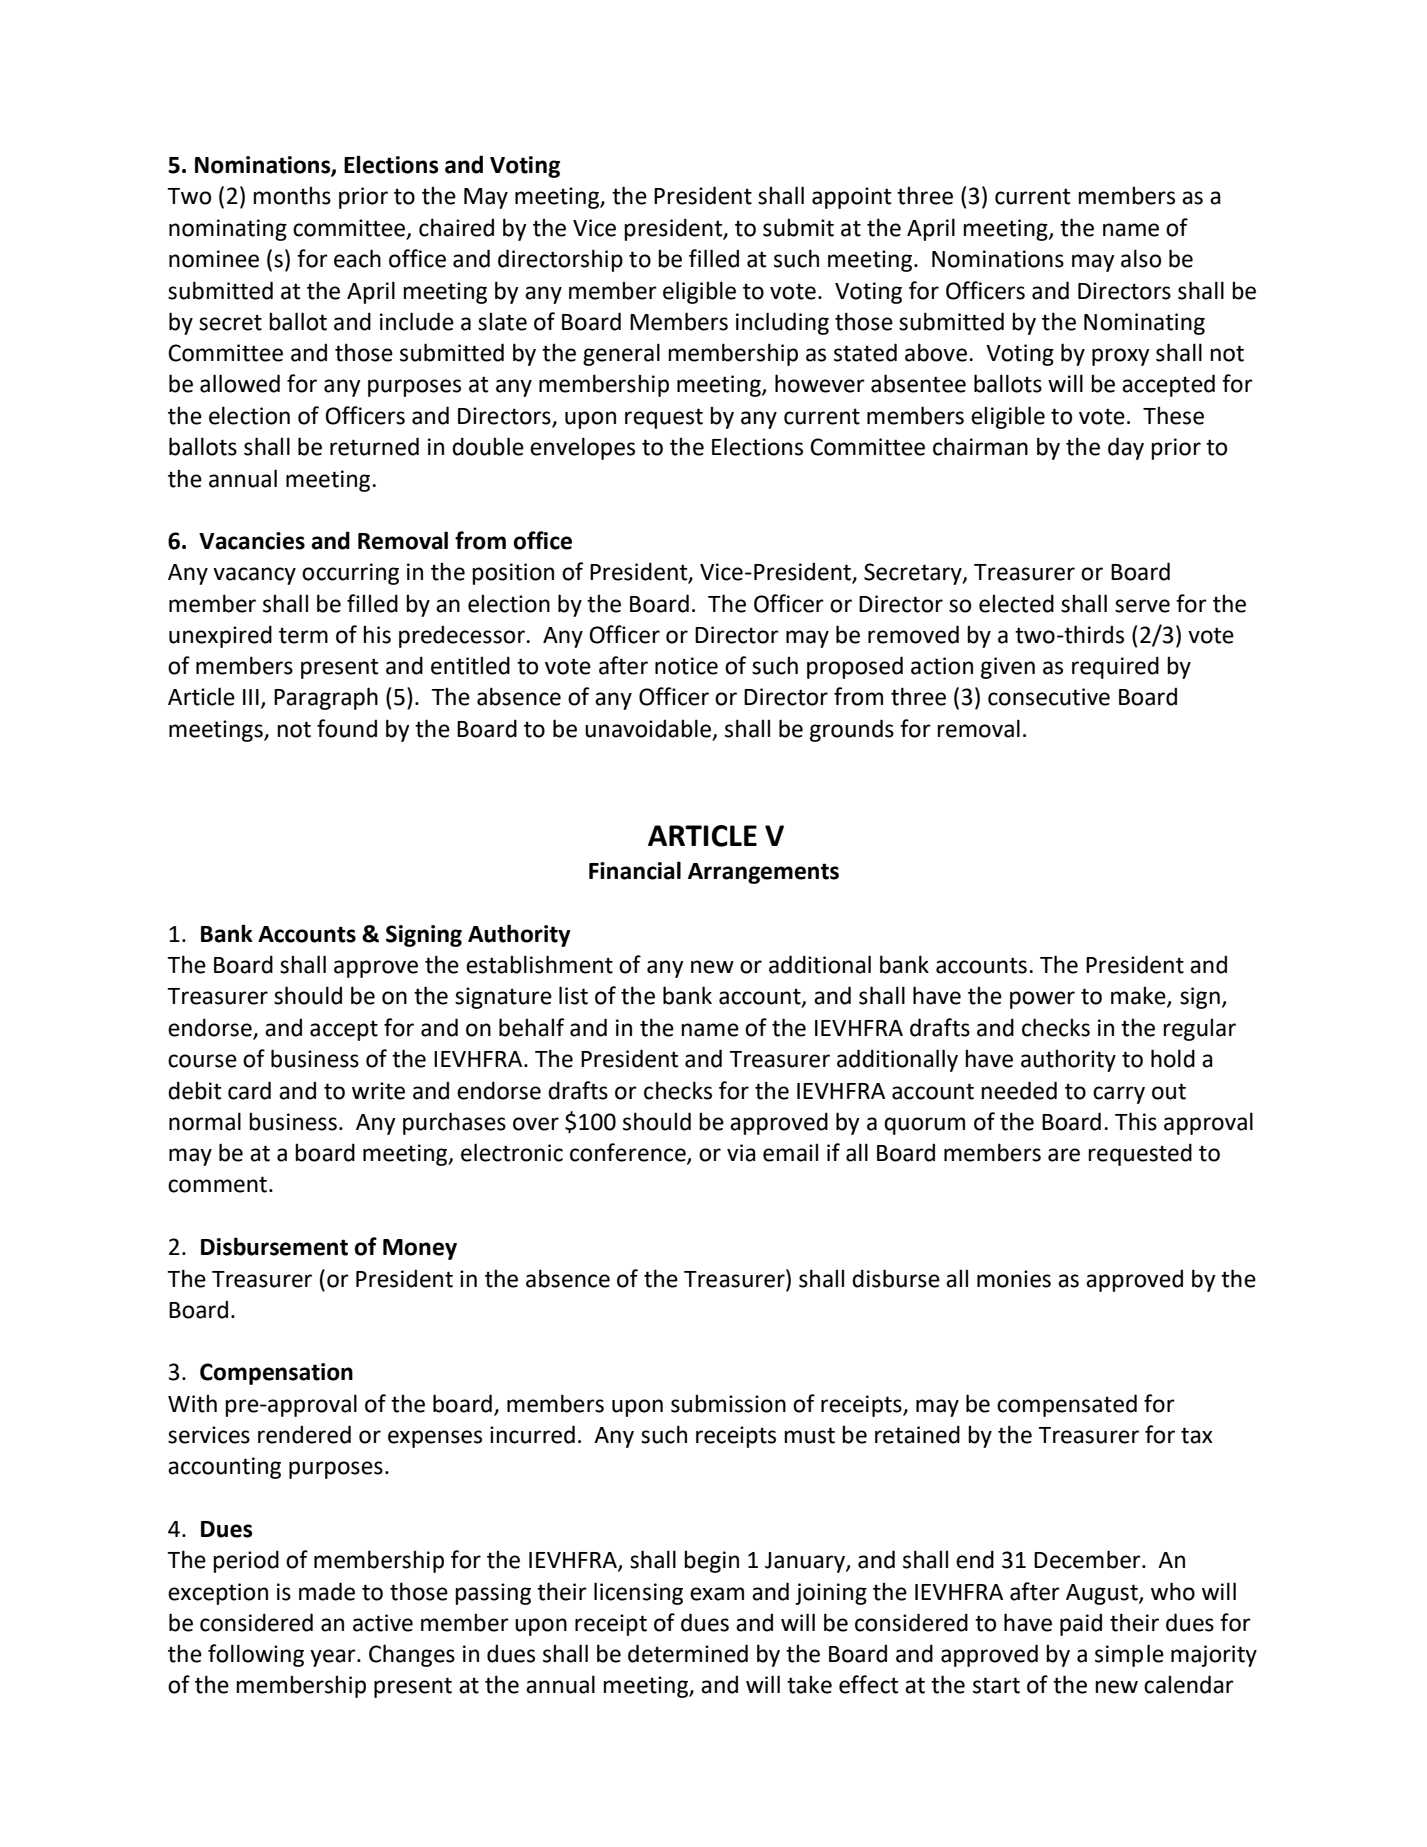  Describe the element at coordinates (202, 1061) in the document. I see `course` at that location.
